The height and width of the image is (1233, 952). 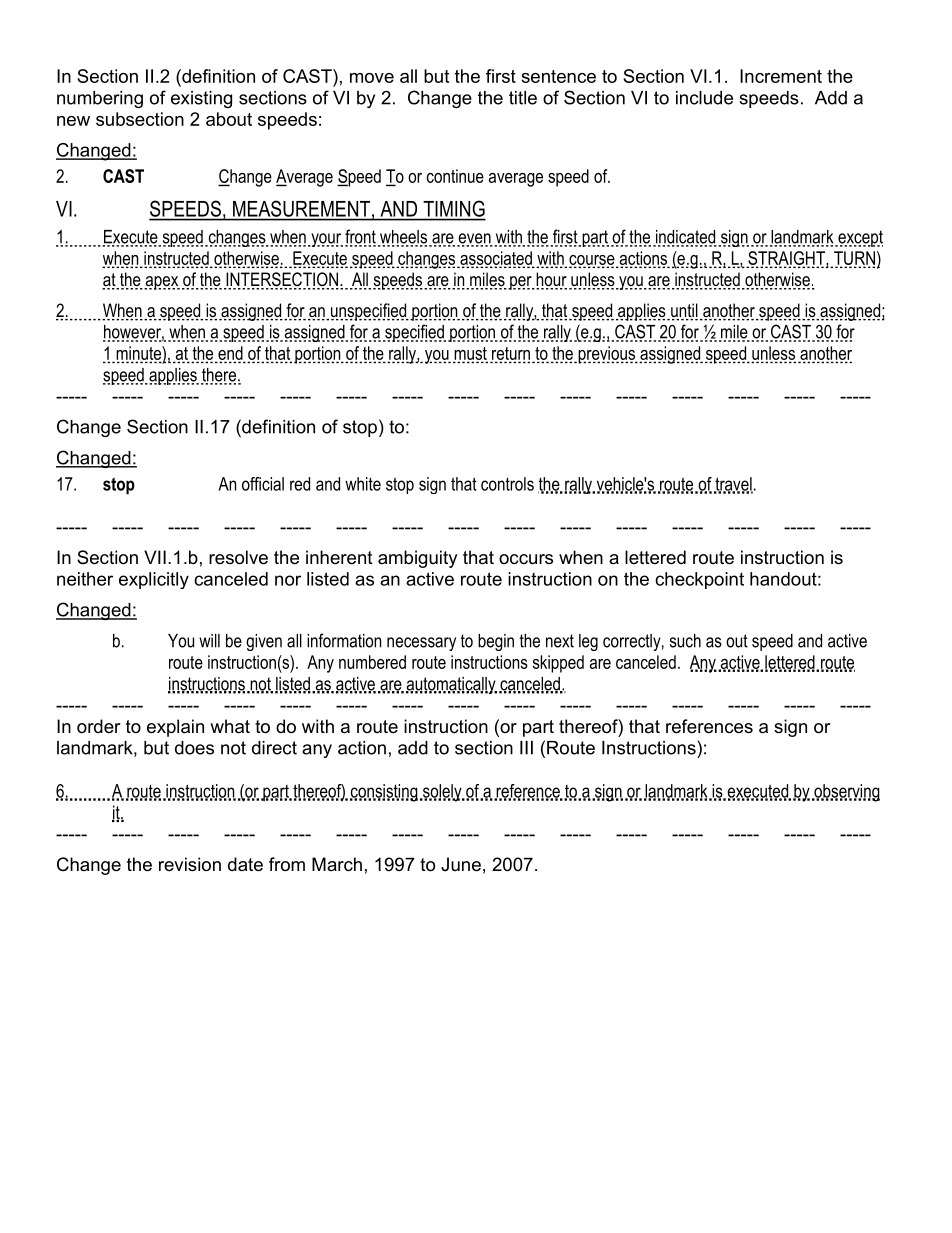 What do you see at coordinates (685, 238) in the image?
I see `indicated` at bounding box center [685, 238].
